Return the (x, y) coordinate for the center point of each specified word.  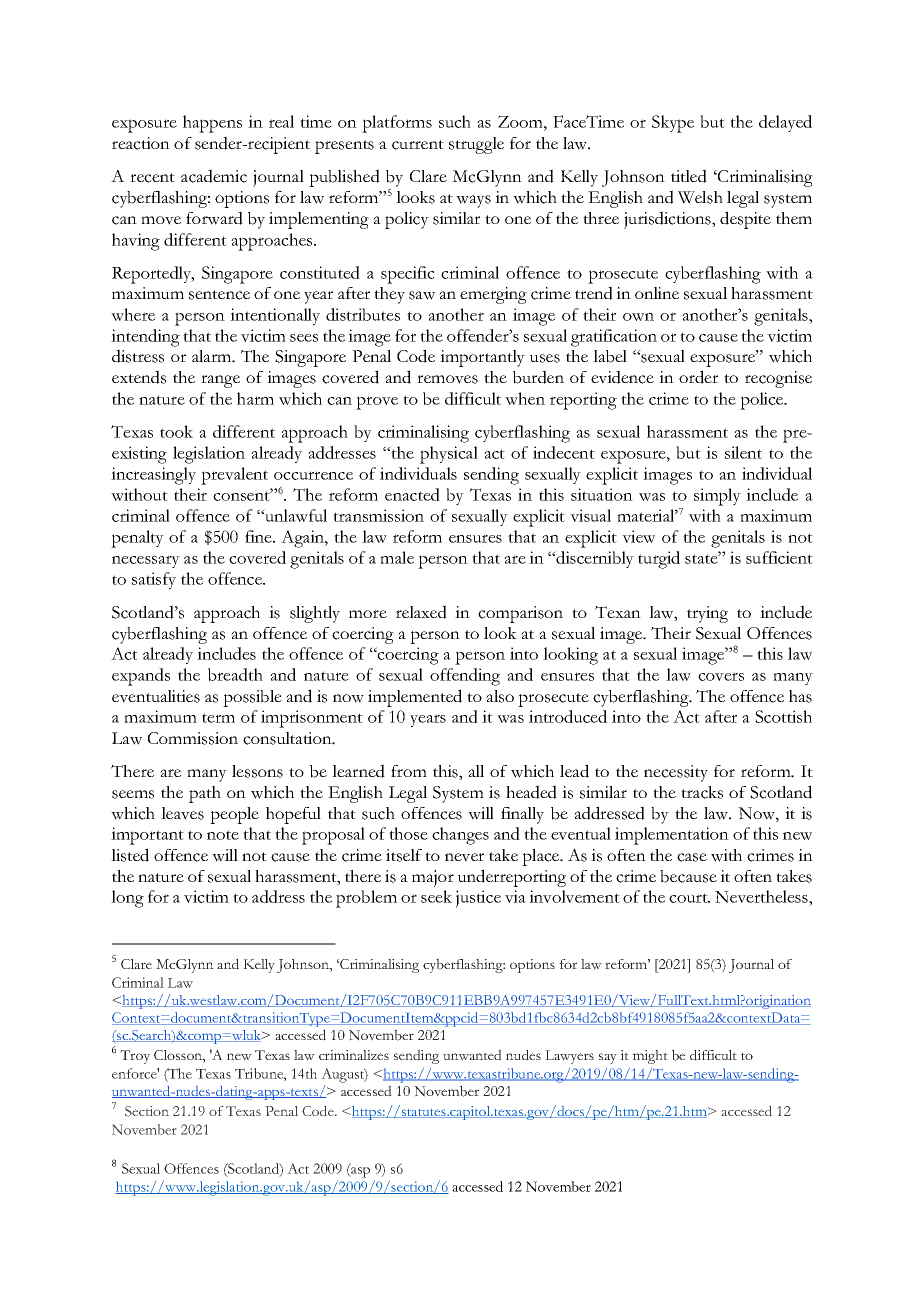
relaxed (421, 612)
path (205, 794)
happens (212, 124)
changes (460, 836)
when (525, 398)
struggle (476, 145)
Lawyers (569, 1057)
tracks (702, 792)
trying (707, 614)
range (220, 381)
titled (689, 176)
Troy (135, 1057)
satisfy (154, 580)
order (698, 377)
